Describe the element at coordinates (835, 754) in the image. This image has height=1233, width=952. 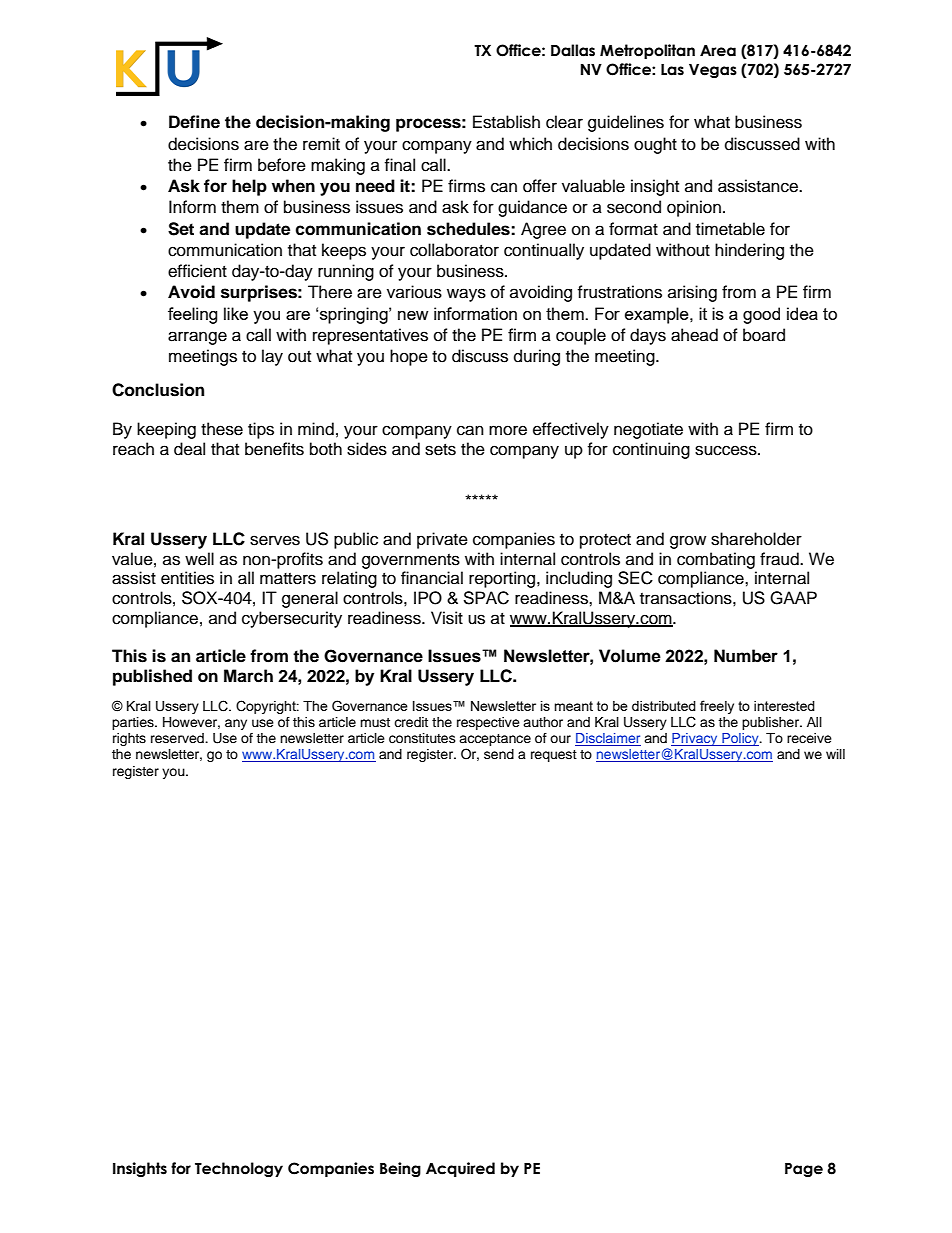
I see `will` at that location.
